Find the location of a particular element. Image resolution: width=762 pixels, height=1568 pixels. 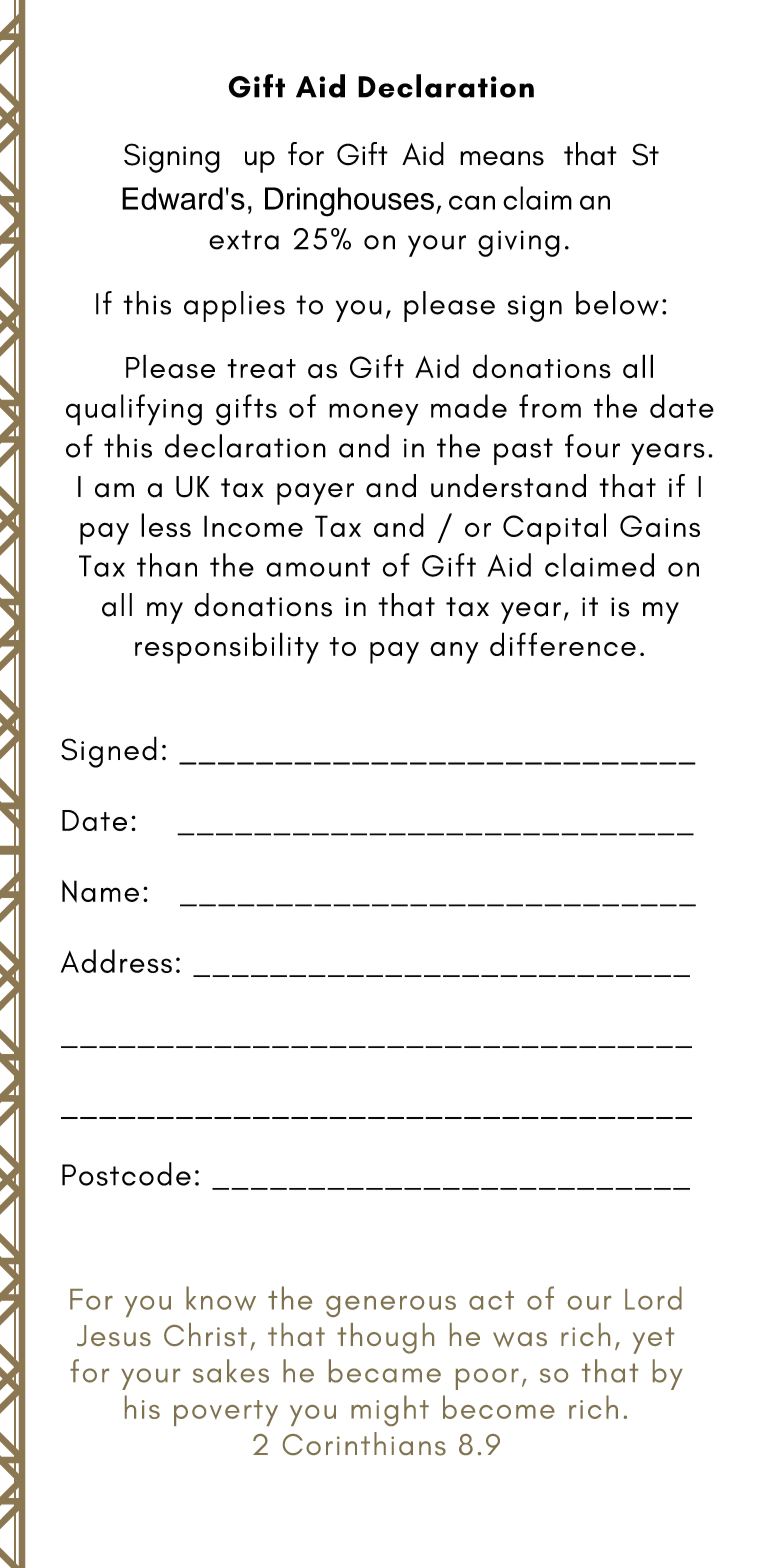

giving is located at coordinates (519, 243).
